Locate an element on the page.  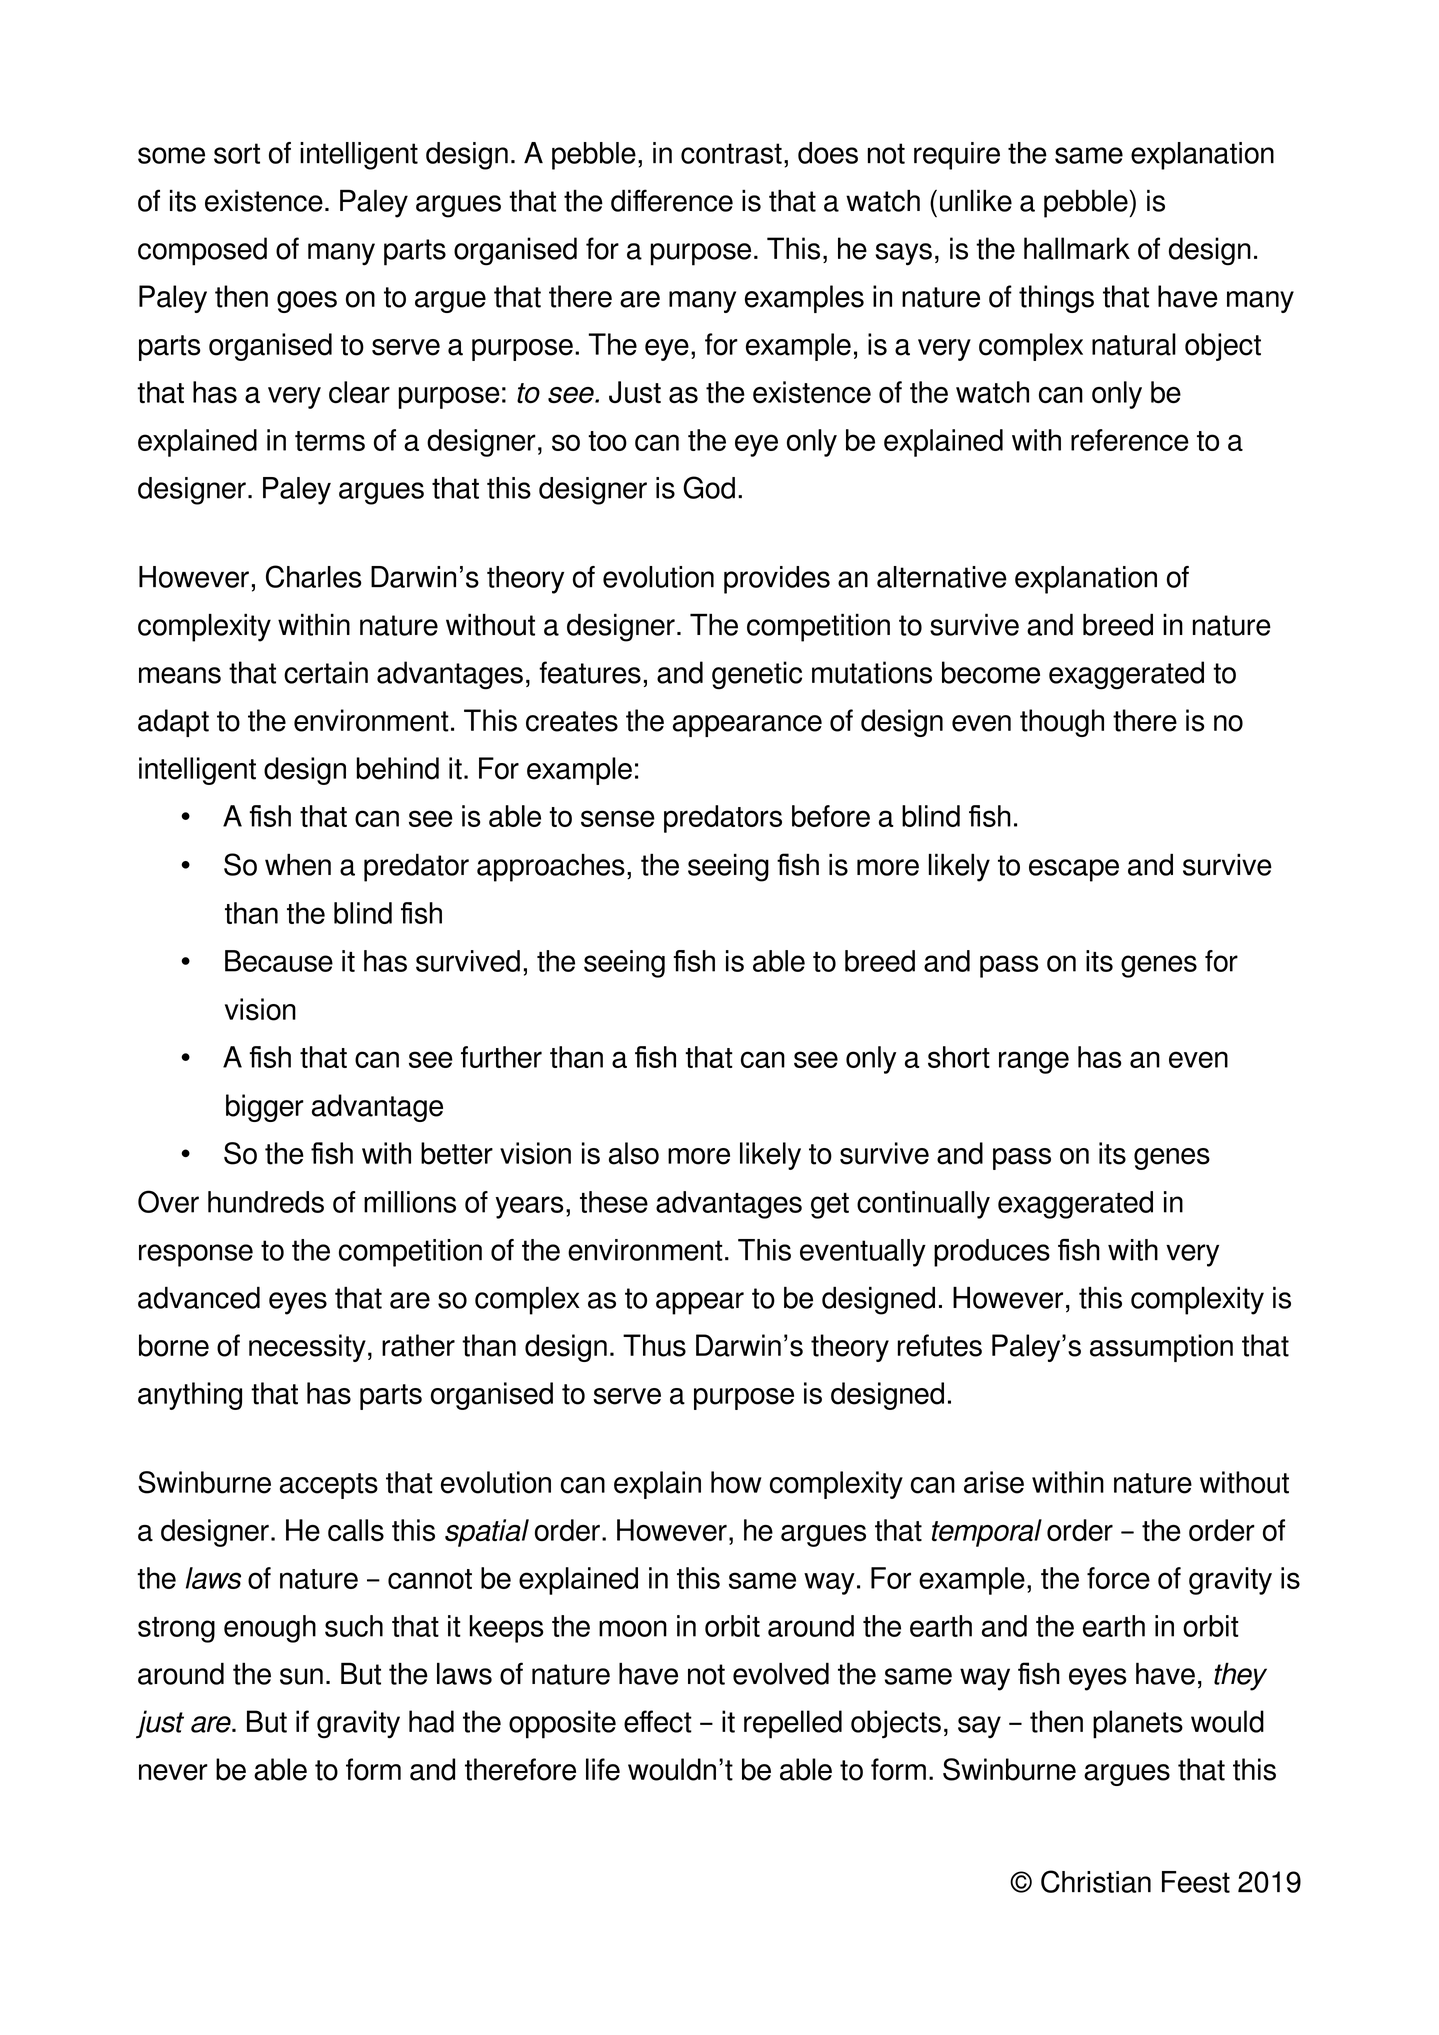
range is located at coordinates (1034, 1062).
